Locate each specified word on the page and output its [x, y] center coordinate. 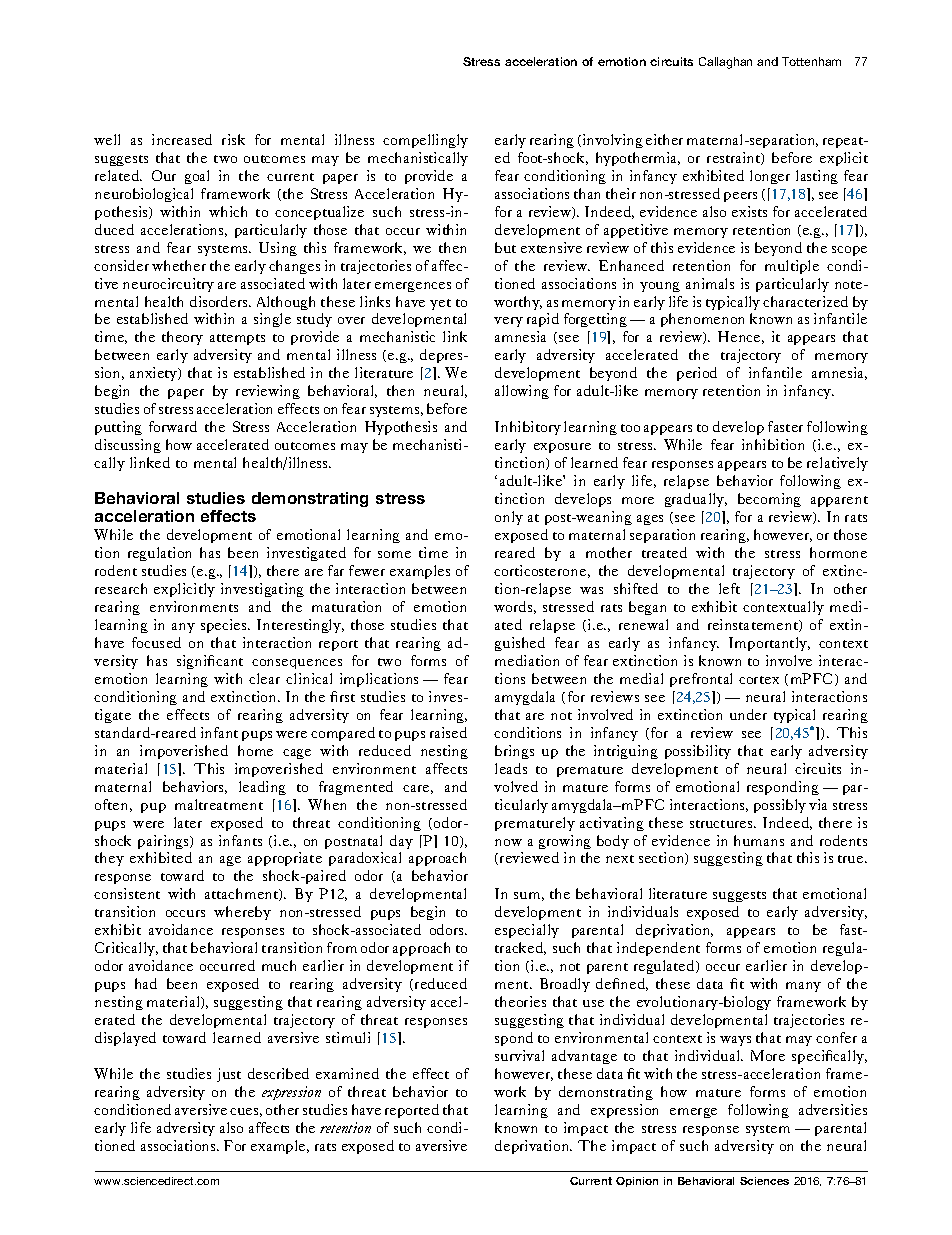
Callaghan [725, 63]
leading [262, 788]
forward [173, 426]
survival [519, 1055]
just [229, 1075]
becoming [769, 500]
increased [182, 139]
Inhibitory [528, 428]
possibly [780, 806]
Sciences [764, 1181]
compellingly [425, 141]
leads [511, 768]
